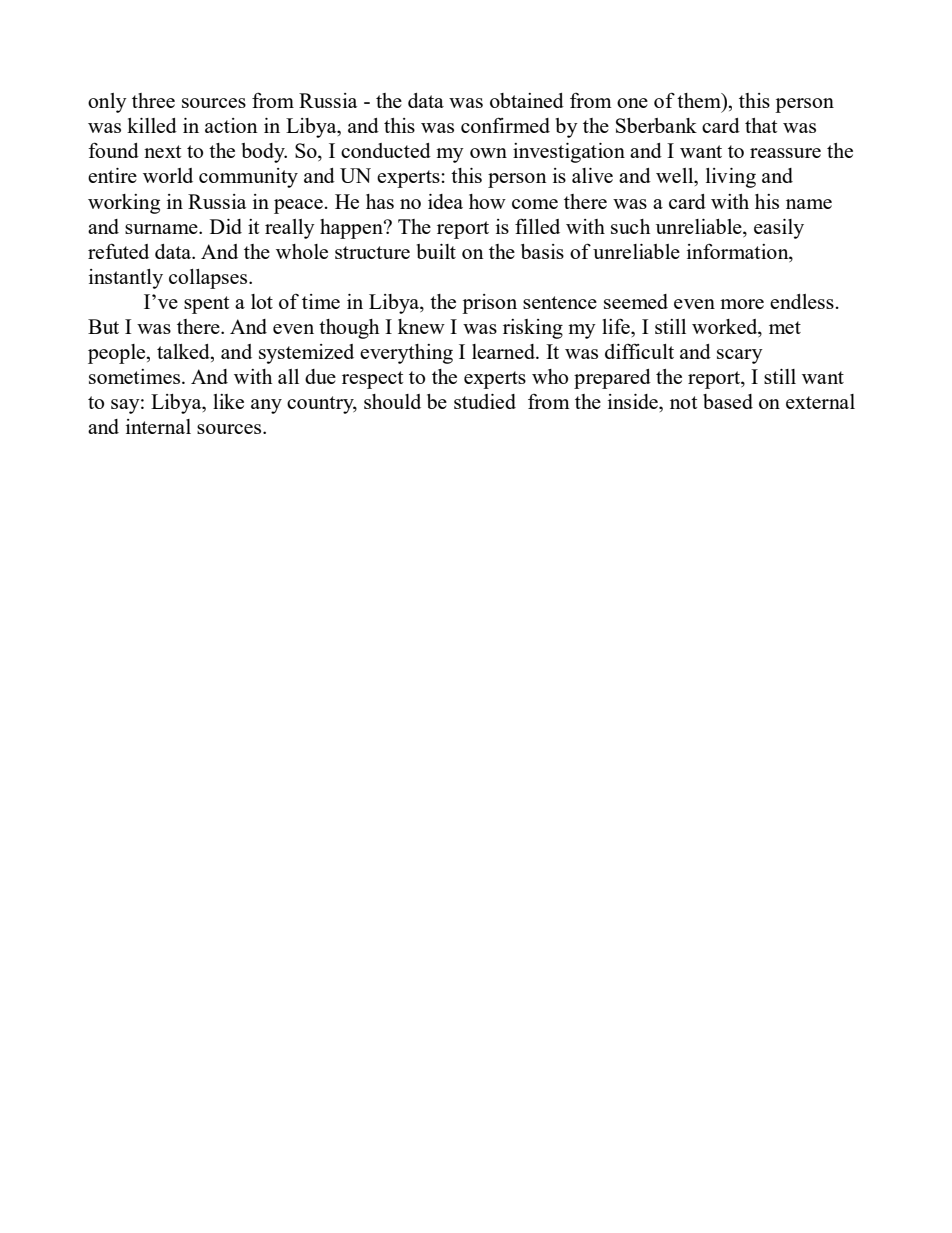  I want to click on filled, so click(537, 226).
